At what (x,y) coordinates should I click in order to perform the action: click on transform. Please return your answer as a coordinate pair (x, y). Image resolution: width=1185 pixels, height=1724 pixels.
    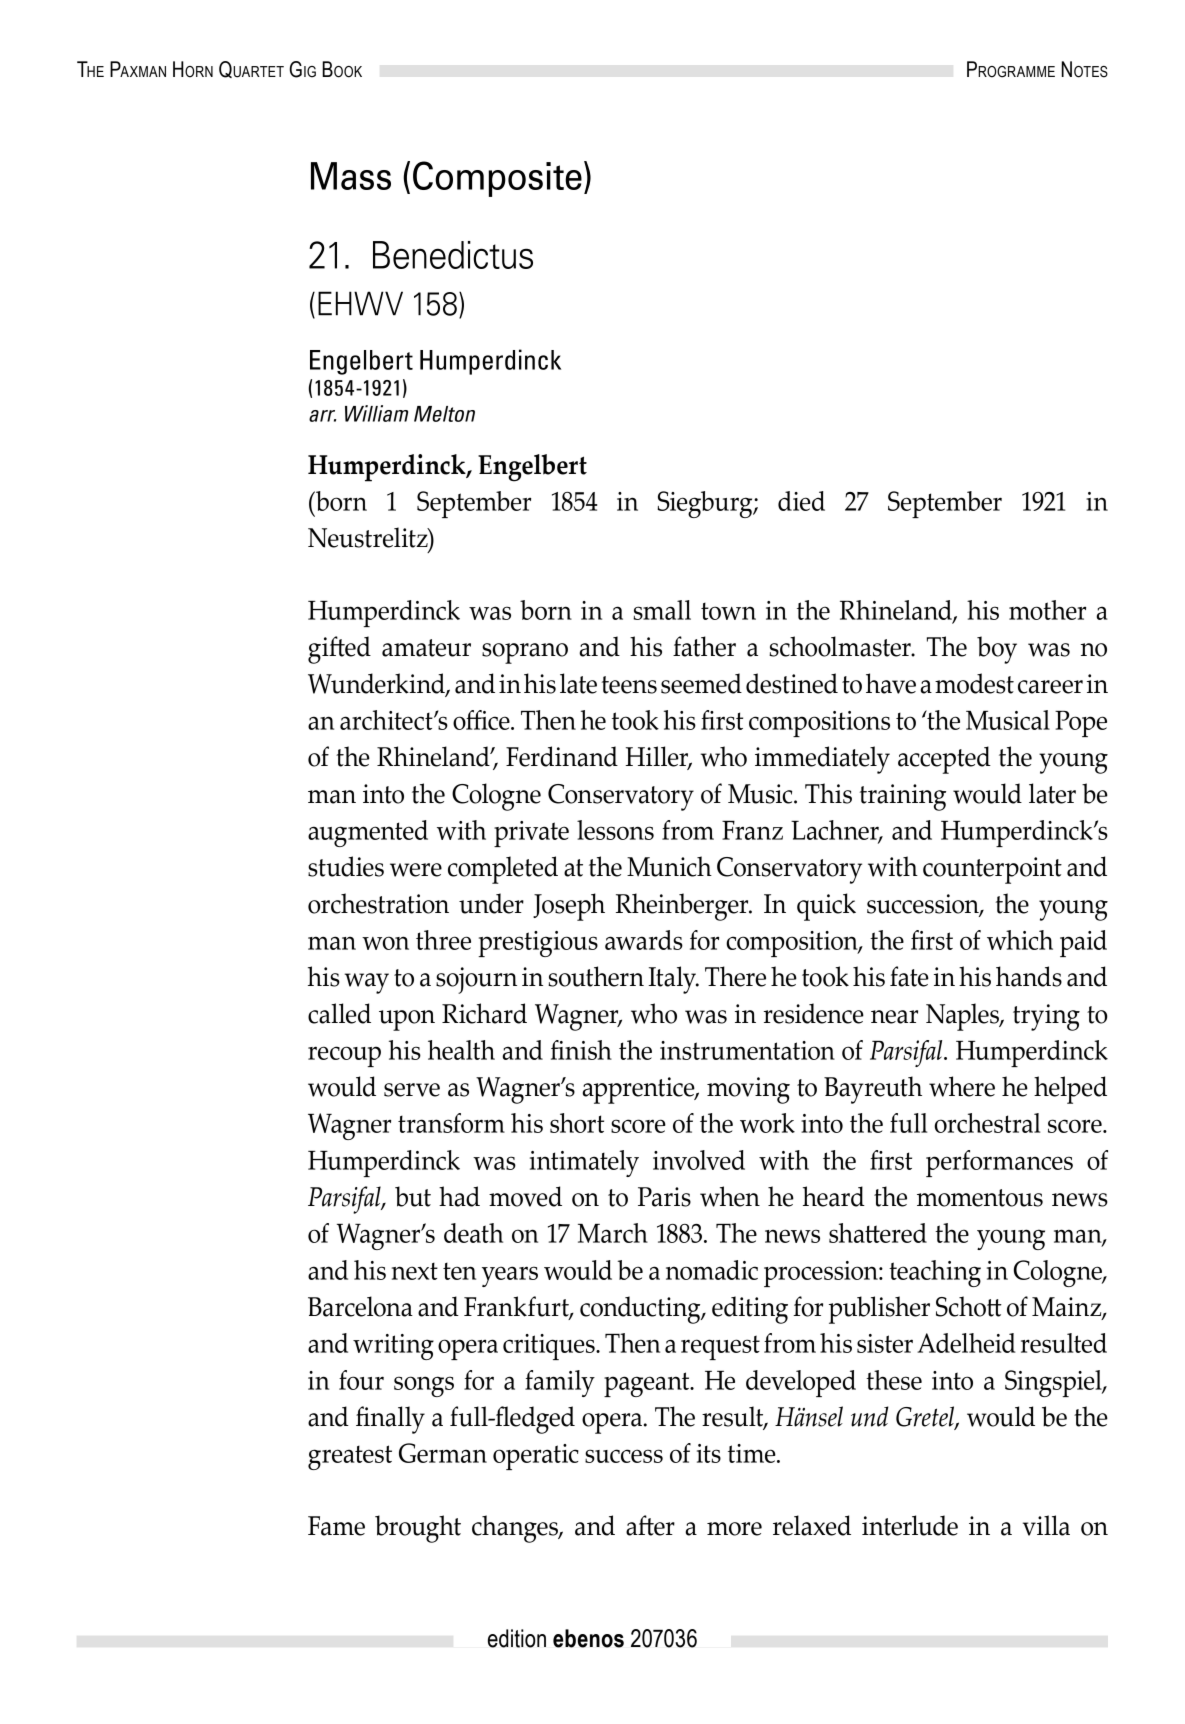
    Looking at the image, I should click on (451, 1123).
